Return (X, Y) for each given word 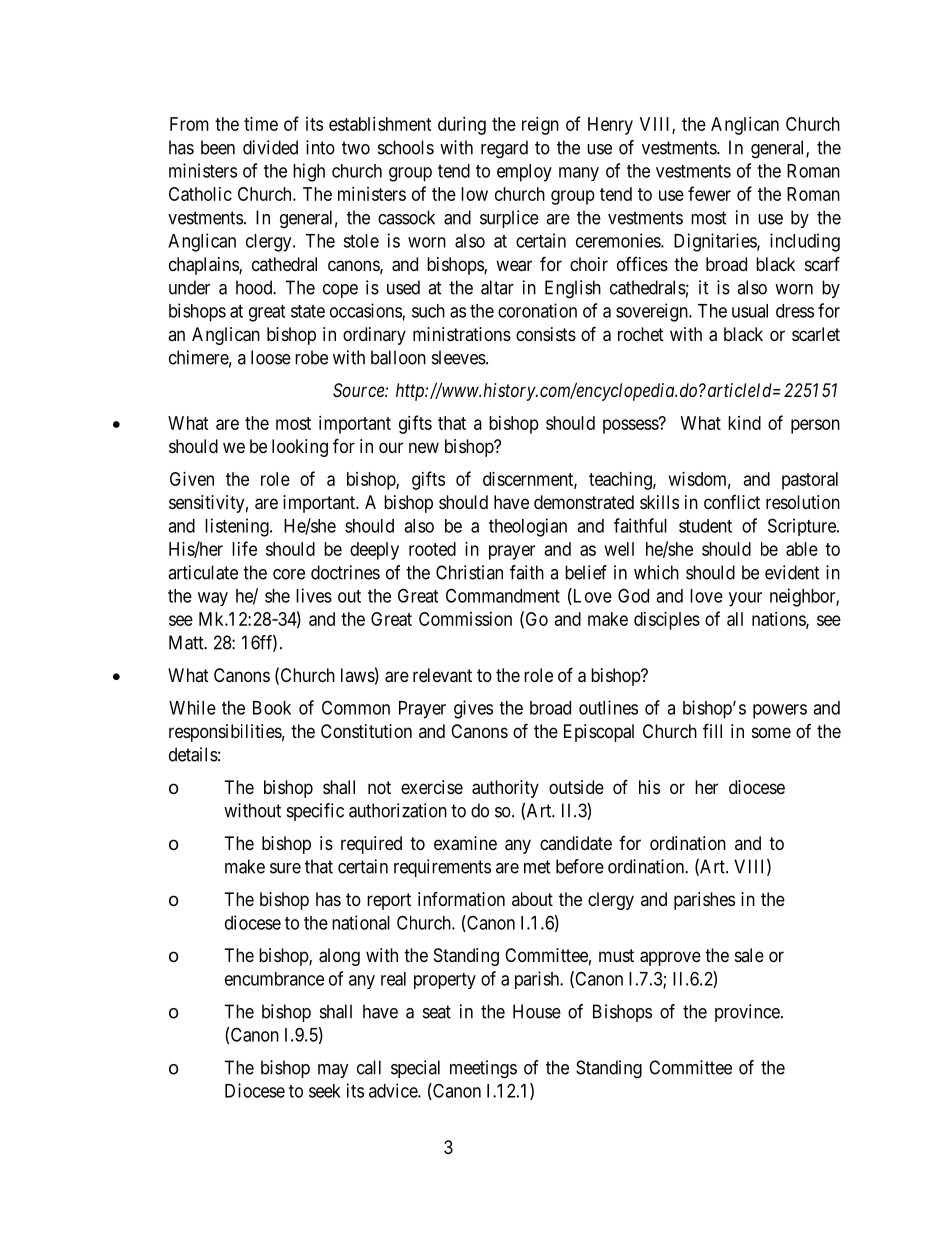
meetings (483, 1069)
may (333, 1071)
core (289, 574)
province (747, 1013)
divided (270, 147)
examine (465, 843)
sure (285, 868)
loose (271, 357)
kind (744, 423)
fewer (709, 193)
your (745, 599)
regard (504, 149)
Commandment (503, 595)
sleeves (459, 357)
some (771, 732)
